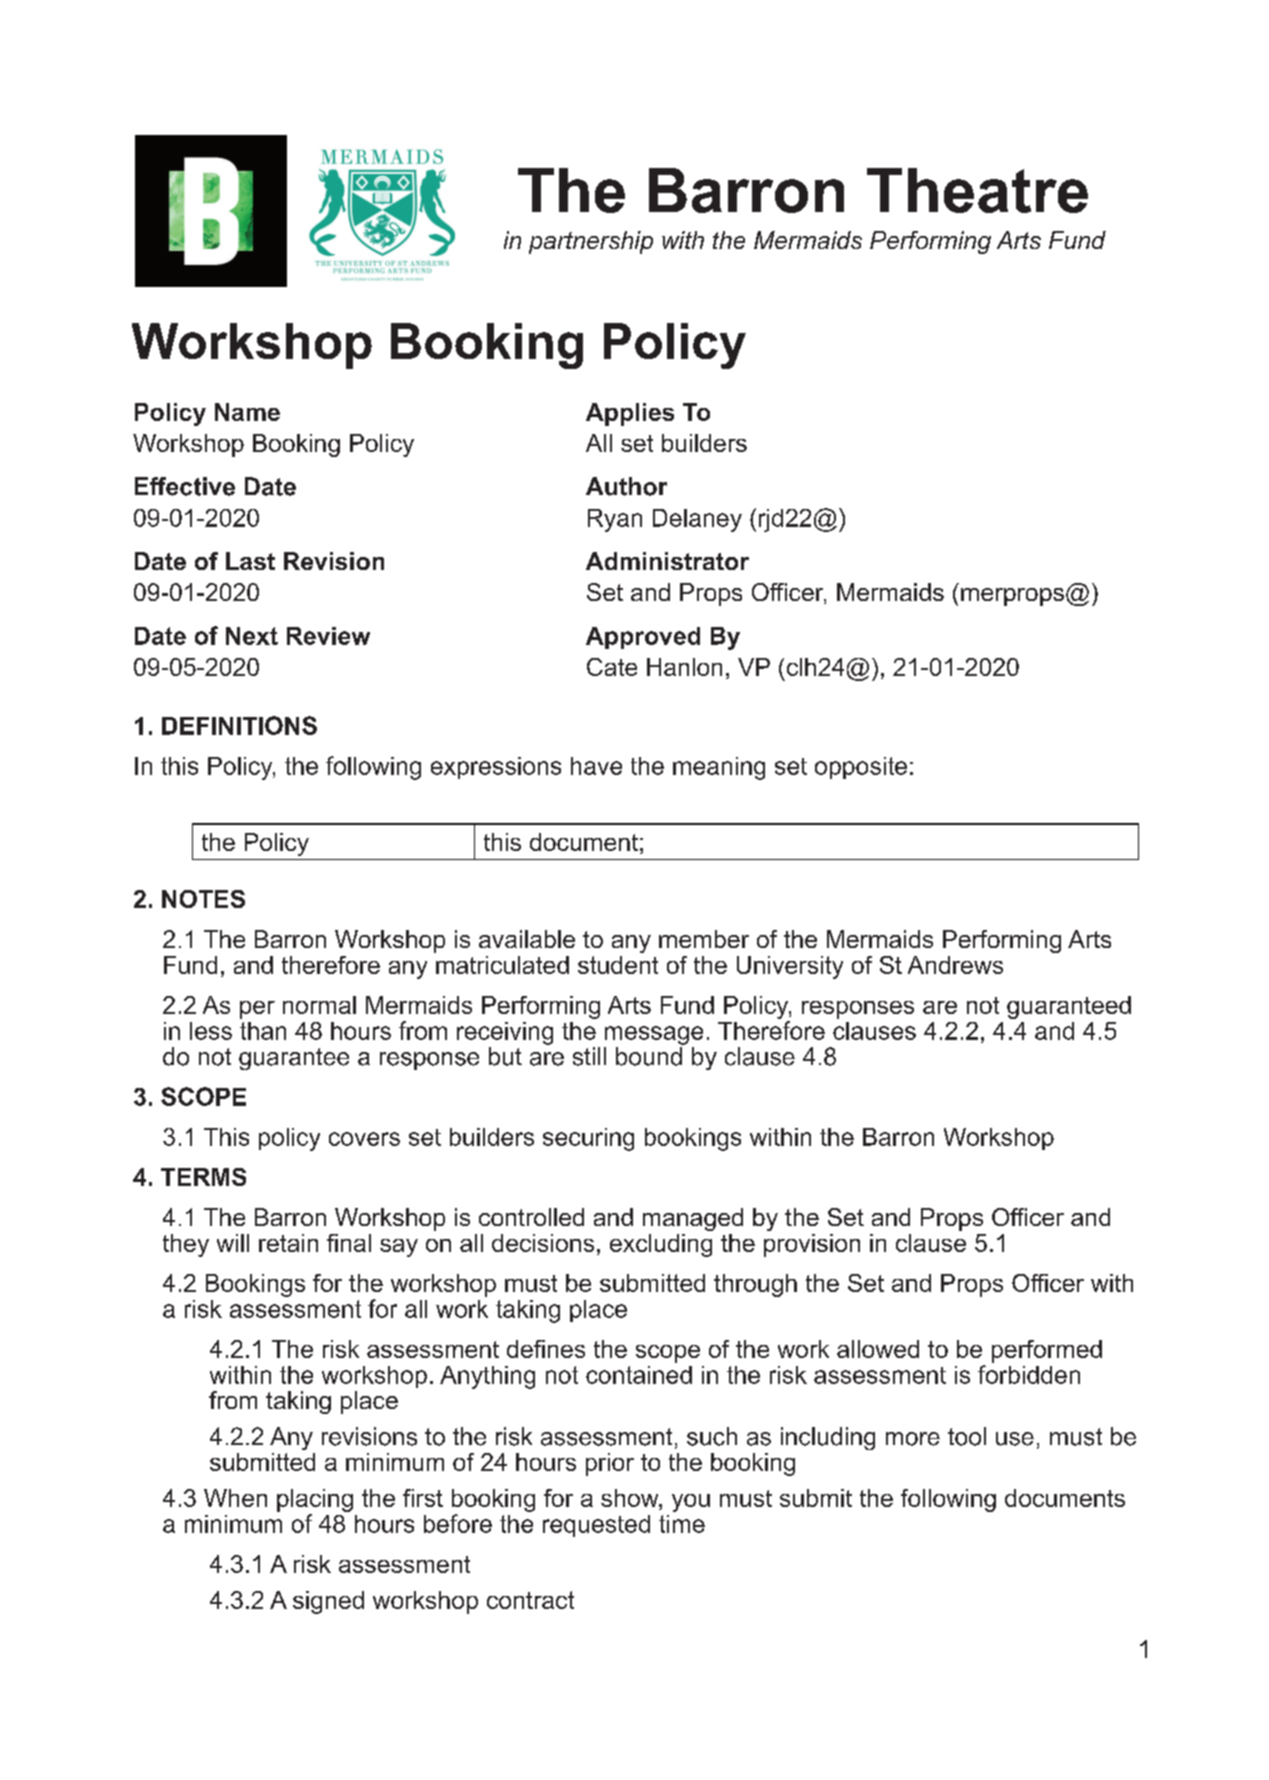  What do you see at coordinates (328, 1602) in the image?
I see `signed` at bounding box center [328, 1602].
